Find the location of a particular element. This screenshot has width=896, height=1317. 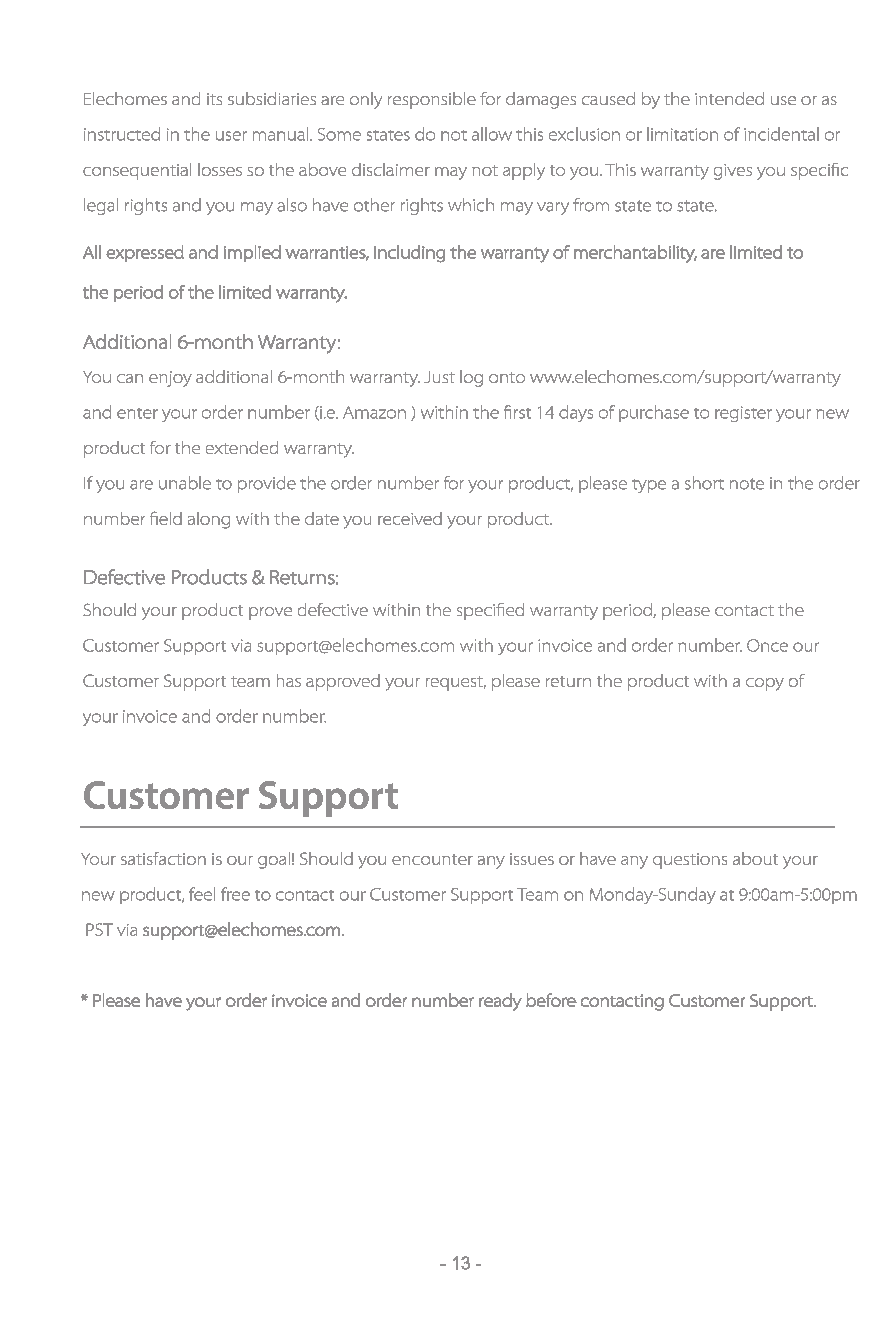

PST is located at coordinates (99, 929).
